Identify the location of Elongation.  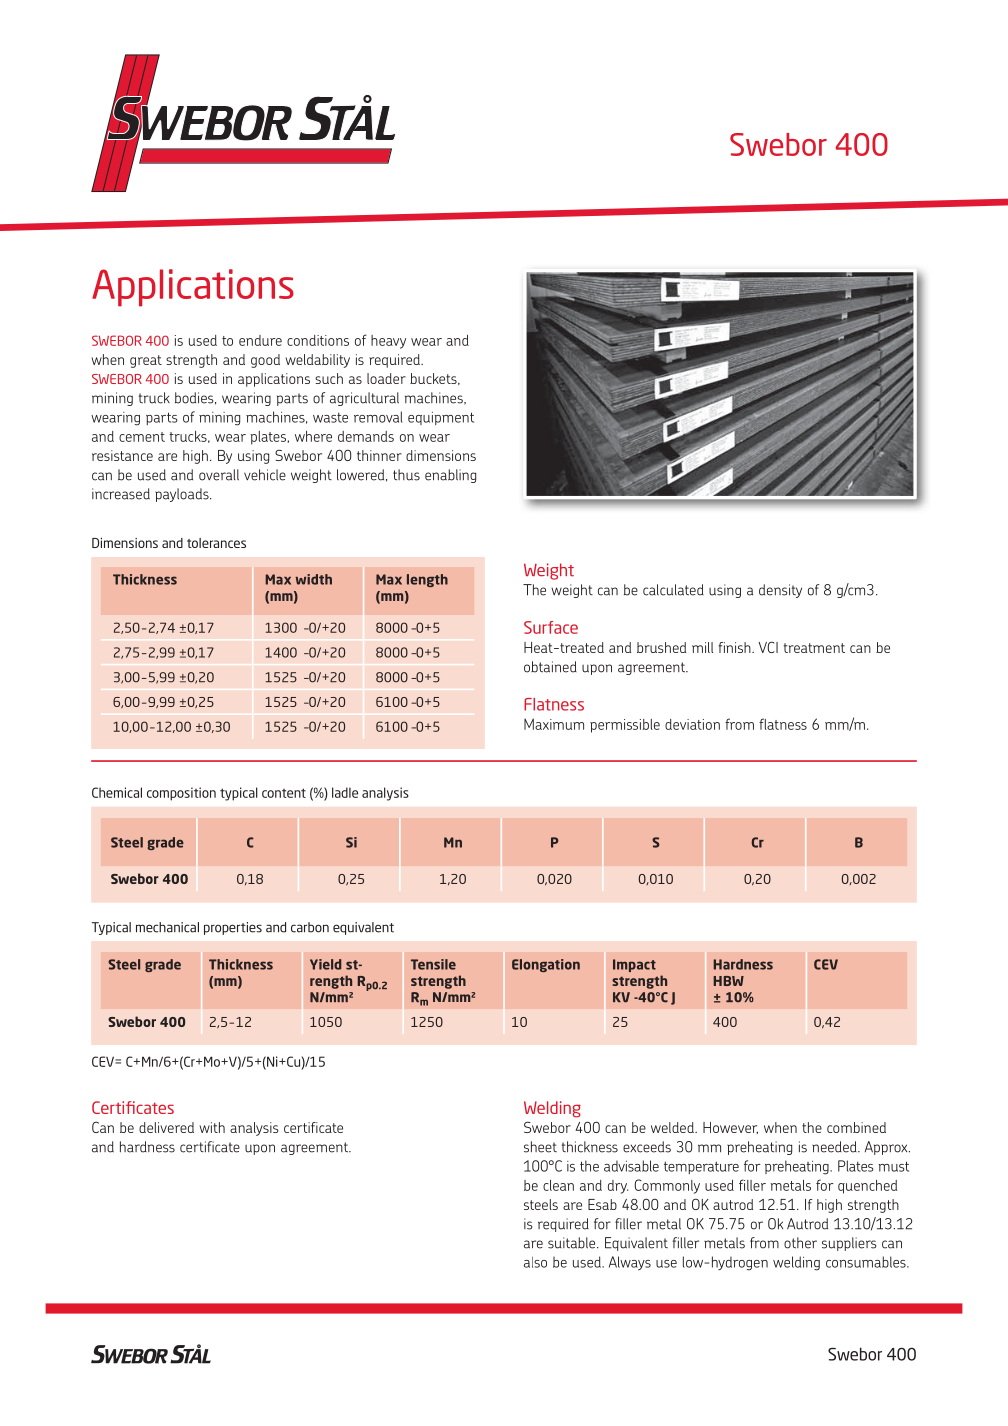
(546, 965).
